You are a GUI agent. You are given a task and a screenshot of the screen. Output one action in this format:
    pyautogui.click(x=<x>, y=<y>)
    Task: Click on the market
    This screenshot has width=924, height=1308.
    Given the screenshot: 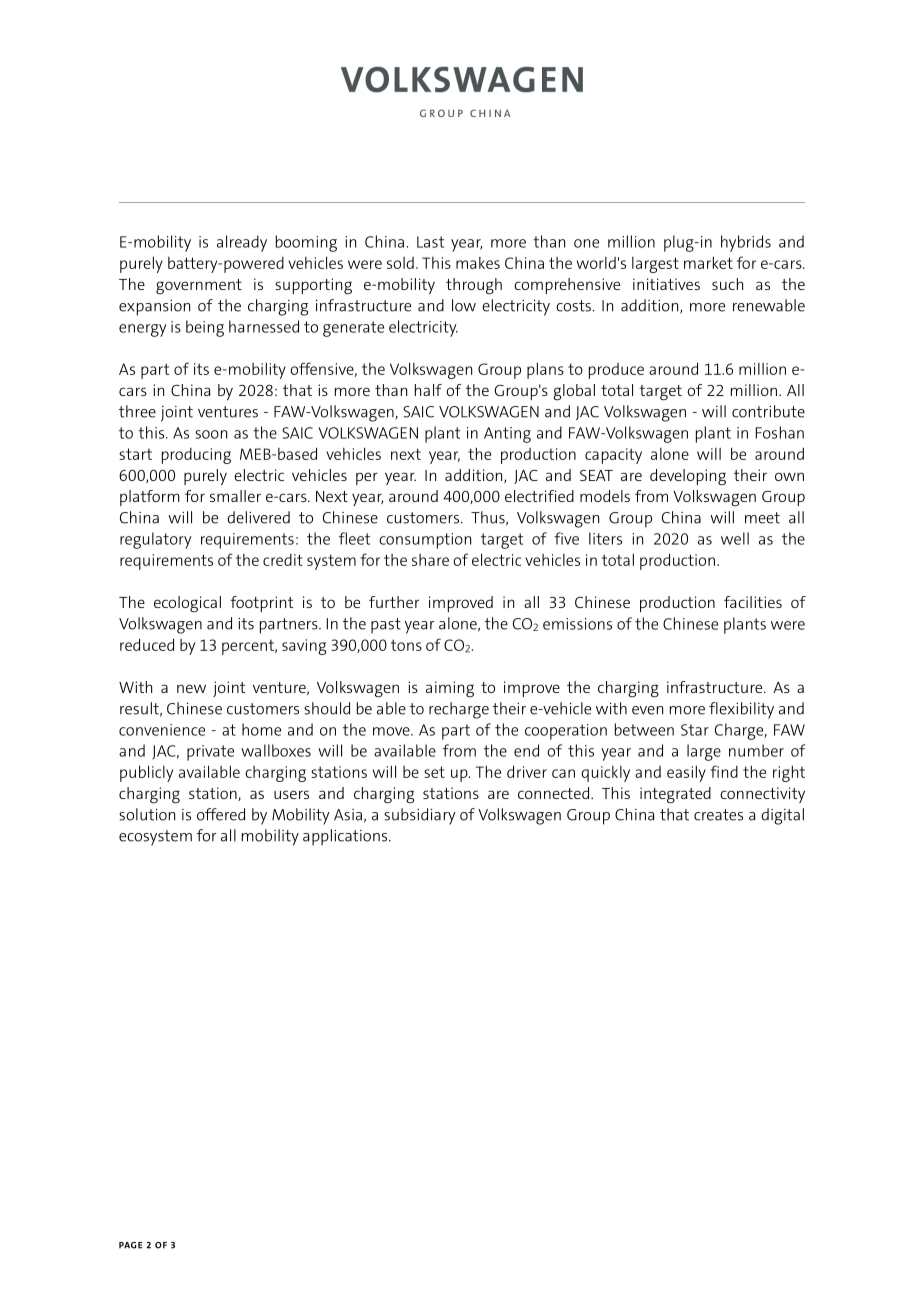 What is the action you would take?
    pyautogui.click(x=708, y=262)
